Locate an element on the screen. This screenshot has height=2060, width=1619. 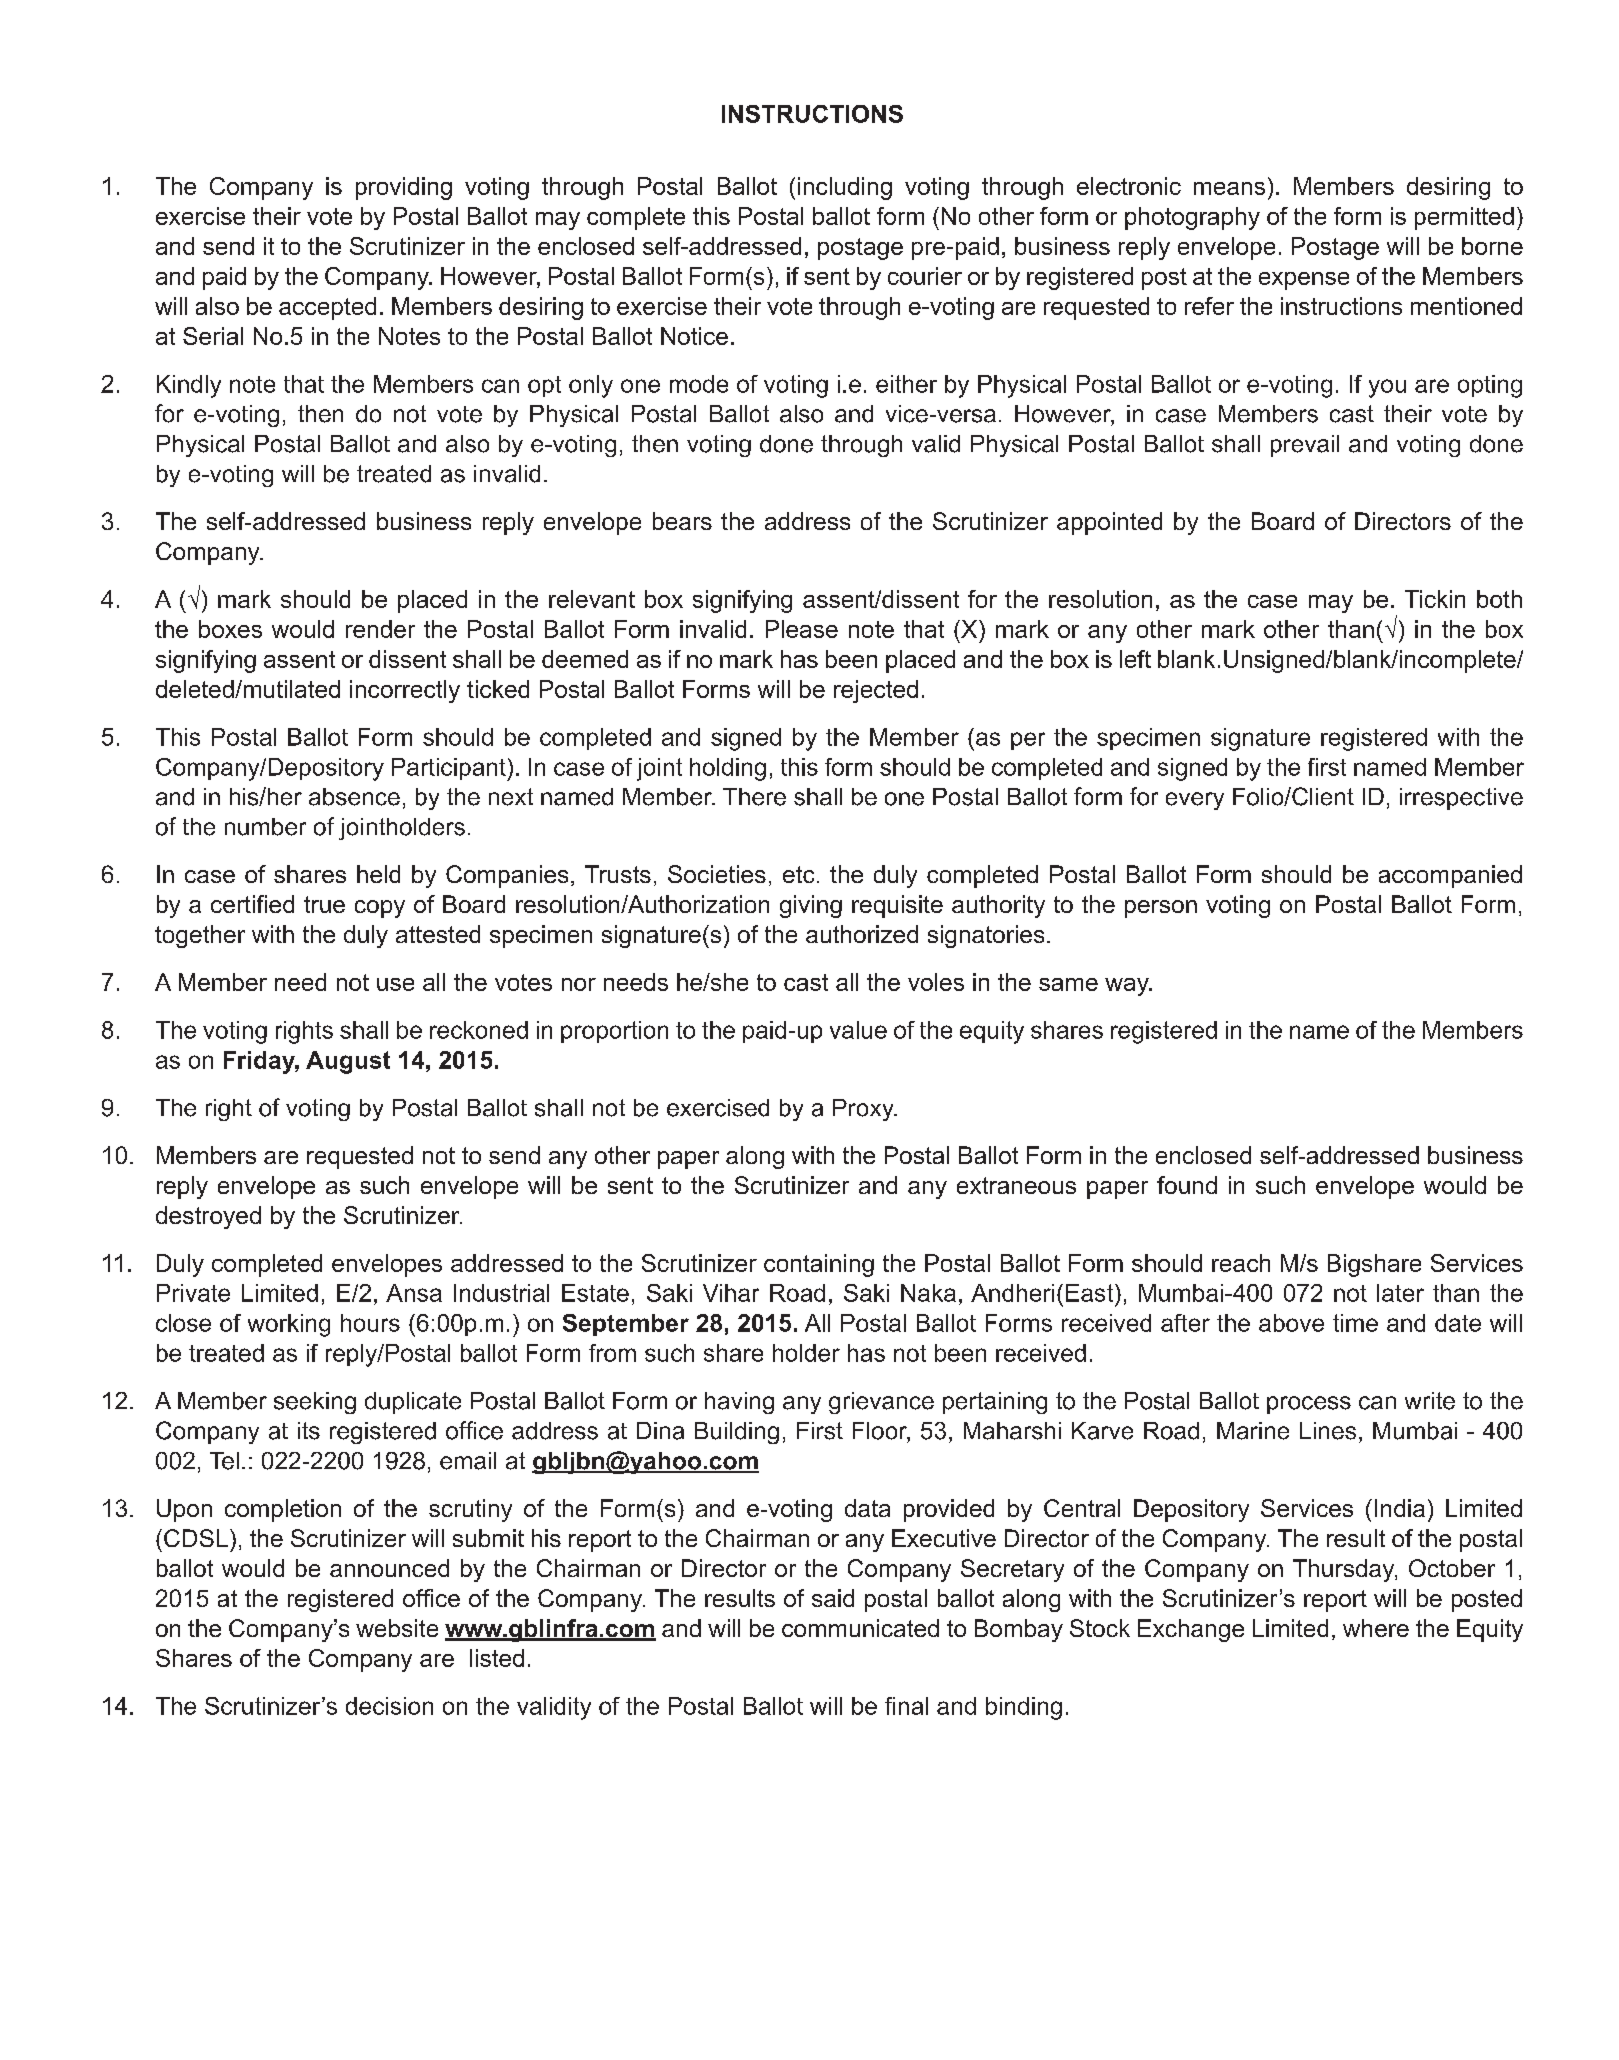
render is located at coordinates (380, 629).
